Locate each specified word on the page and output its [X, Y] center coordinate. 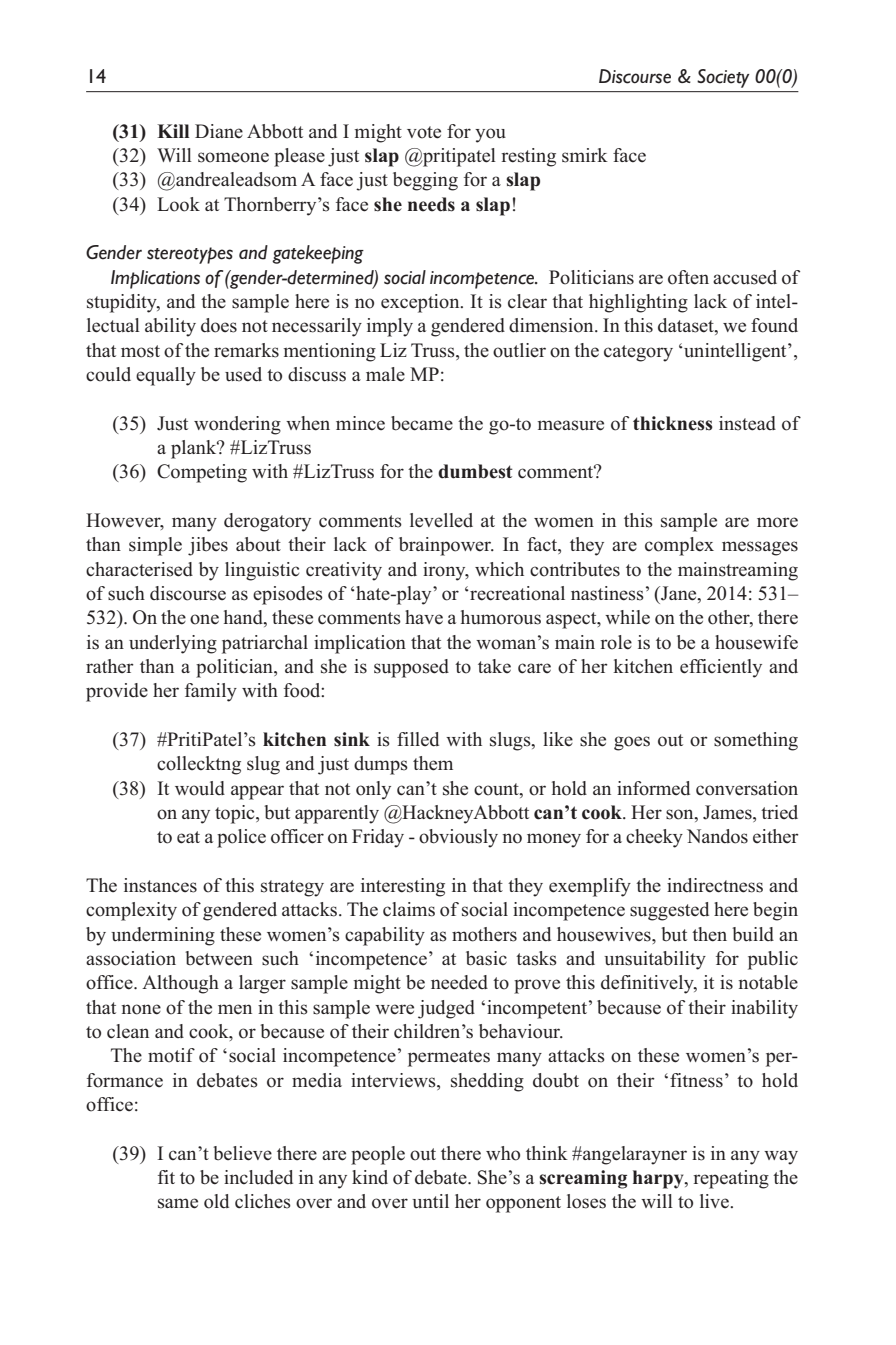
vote [424, 132]
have [424, 617]
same [178, 1203]
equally [166, 376]
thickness [673, 423]
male [385, 374]
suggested [669, 911]
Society [723, 78]
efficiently [721, 668]
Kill [173, 131]
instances [160, 885]
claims [409, 909]
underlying [173, 644]
